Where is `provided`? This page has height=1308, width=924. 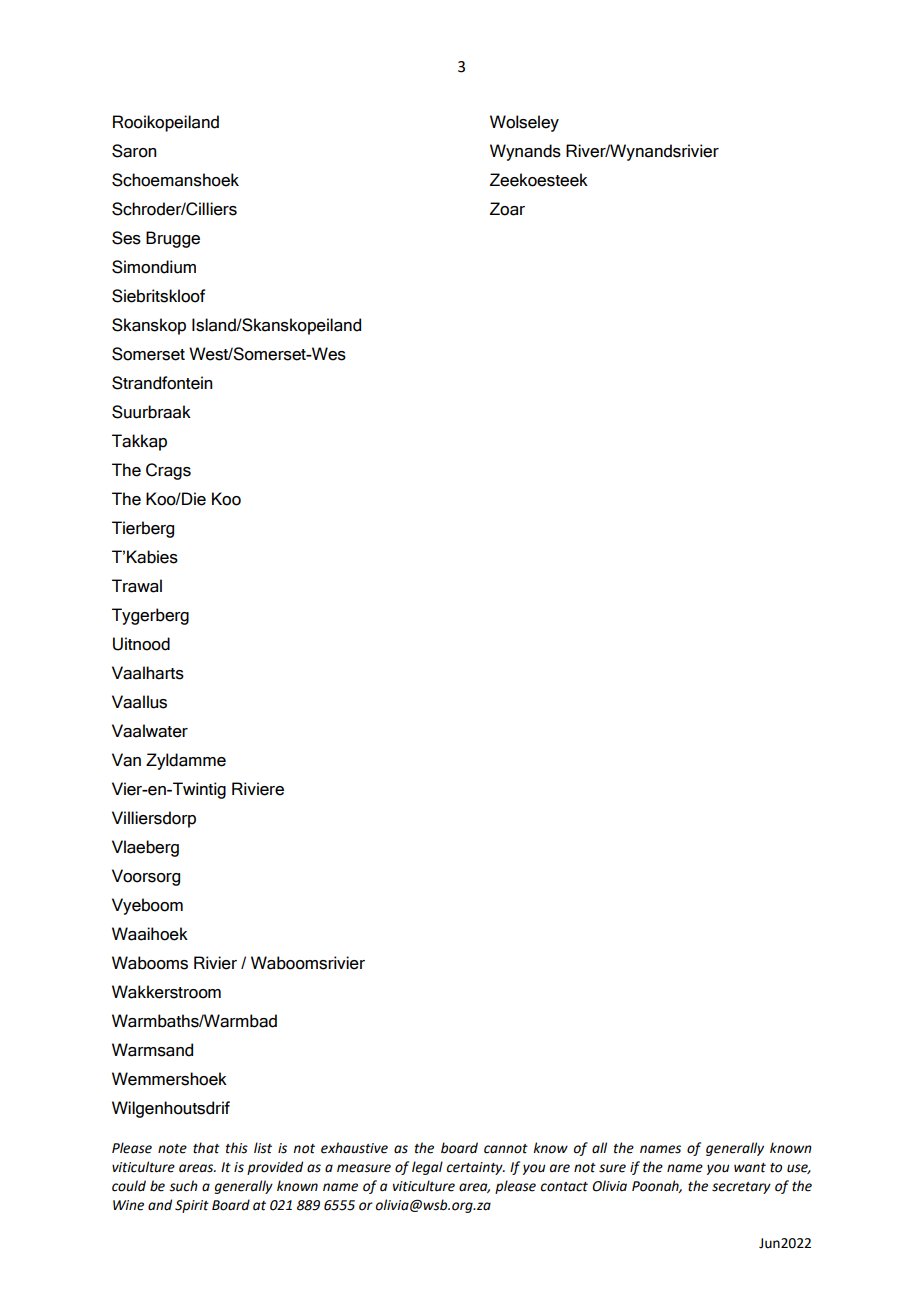 provided is located at coordinates (275, 1168).
